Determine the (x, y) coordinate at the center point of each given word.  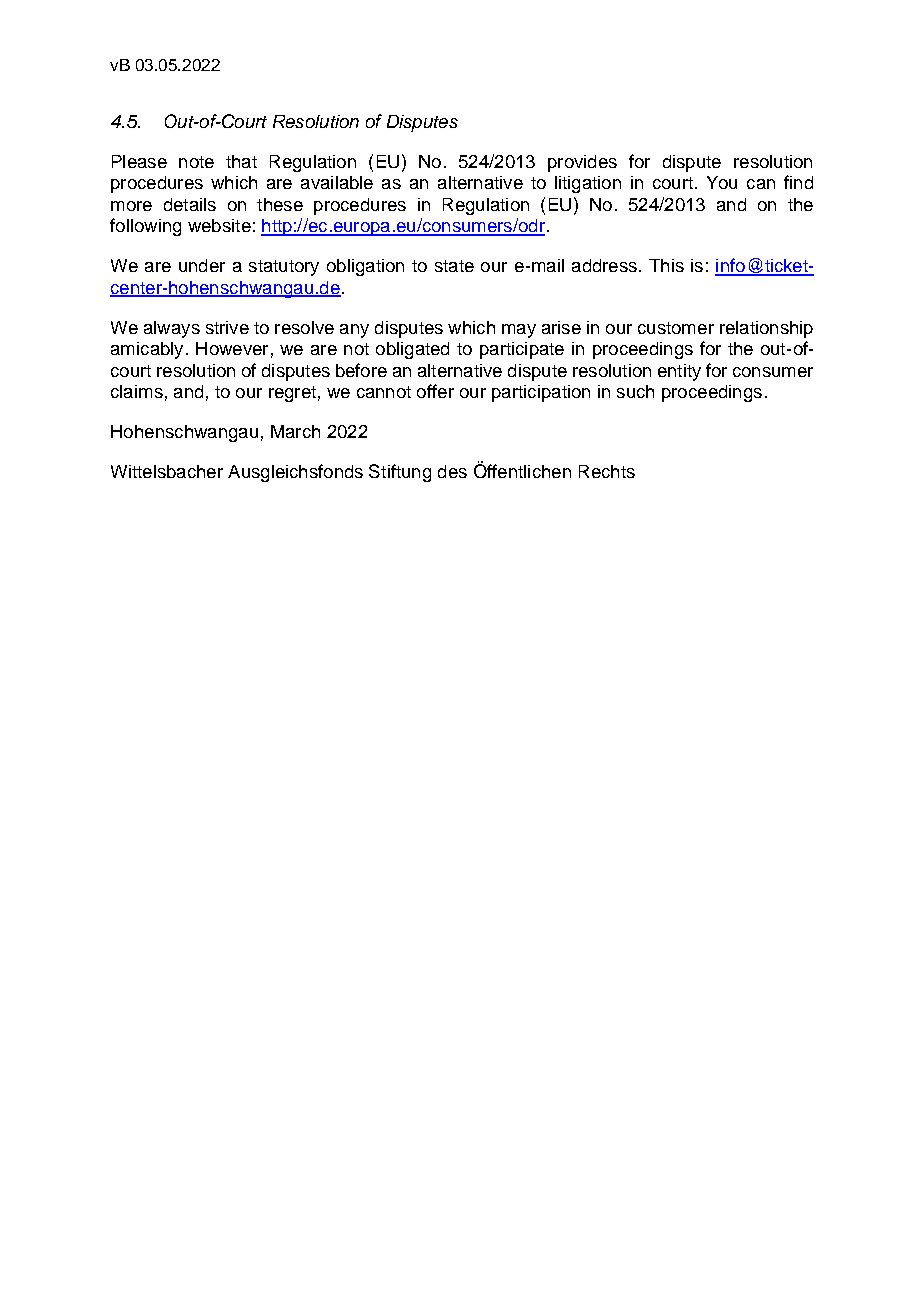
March (295, 431)
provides (582, 163)
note (196, 162)
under (202, 265)
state (454, 266)
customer (676, 328)
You (722, 182)
